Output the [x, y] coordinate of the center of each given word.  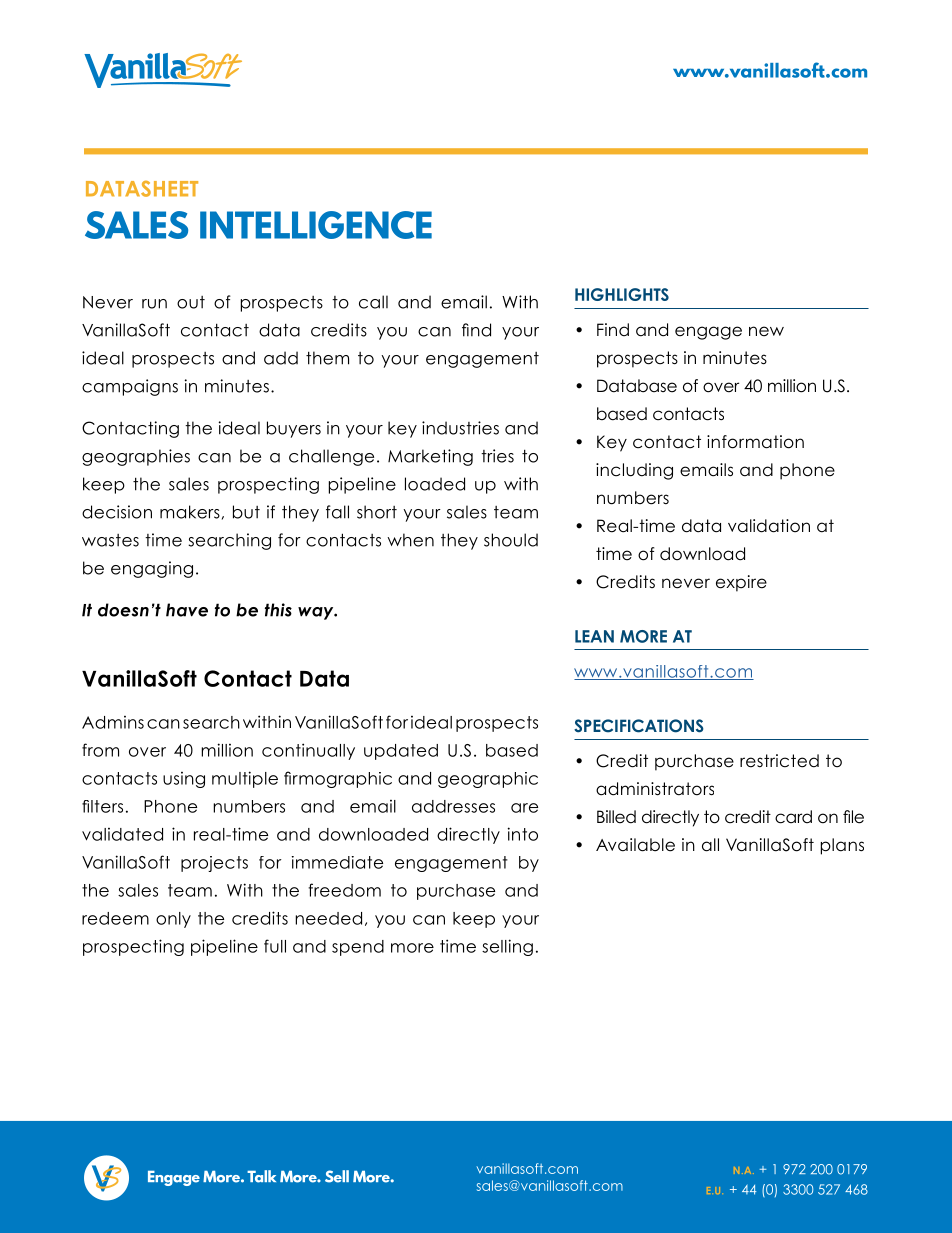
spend [358, 948]
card [793, 817]
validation [769, 526]
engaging [152, 569]
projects [214, 864]
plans [842, 846]
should [511, 540]
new [766, 331]
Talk [261, 1176]
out [191, 302]
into [523, 834]
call [373, 302]
